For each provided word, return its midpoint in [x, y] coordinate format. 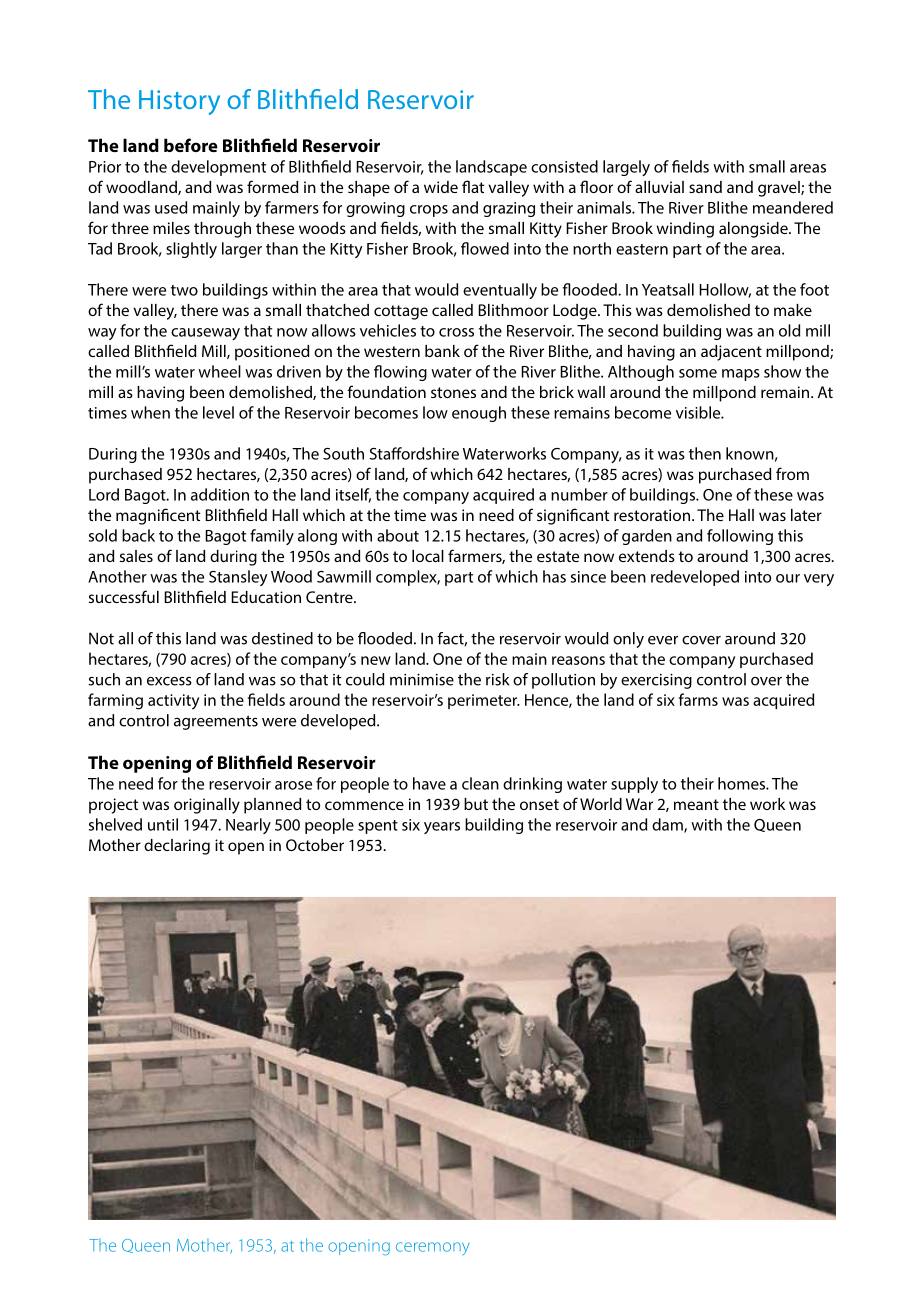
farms [698, 699]
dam [668, 825]
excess [169, 681]
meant [696, 804]
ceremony [433, 1248]
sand [705, 187]
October [315, 845]
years [442, 828]
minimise [422, 680]
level [218, 412]
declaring [177, 847]
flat [473, 186]
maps [741, 375]
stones [453, 392]
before [191, 145]
